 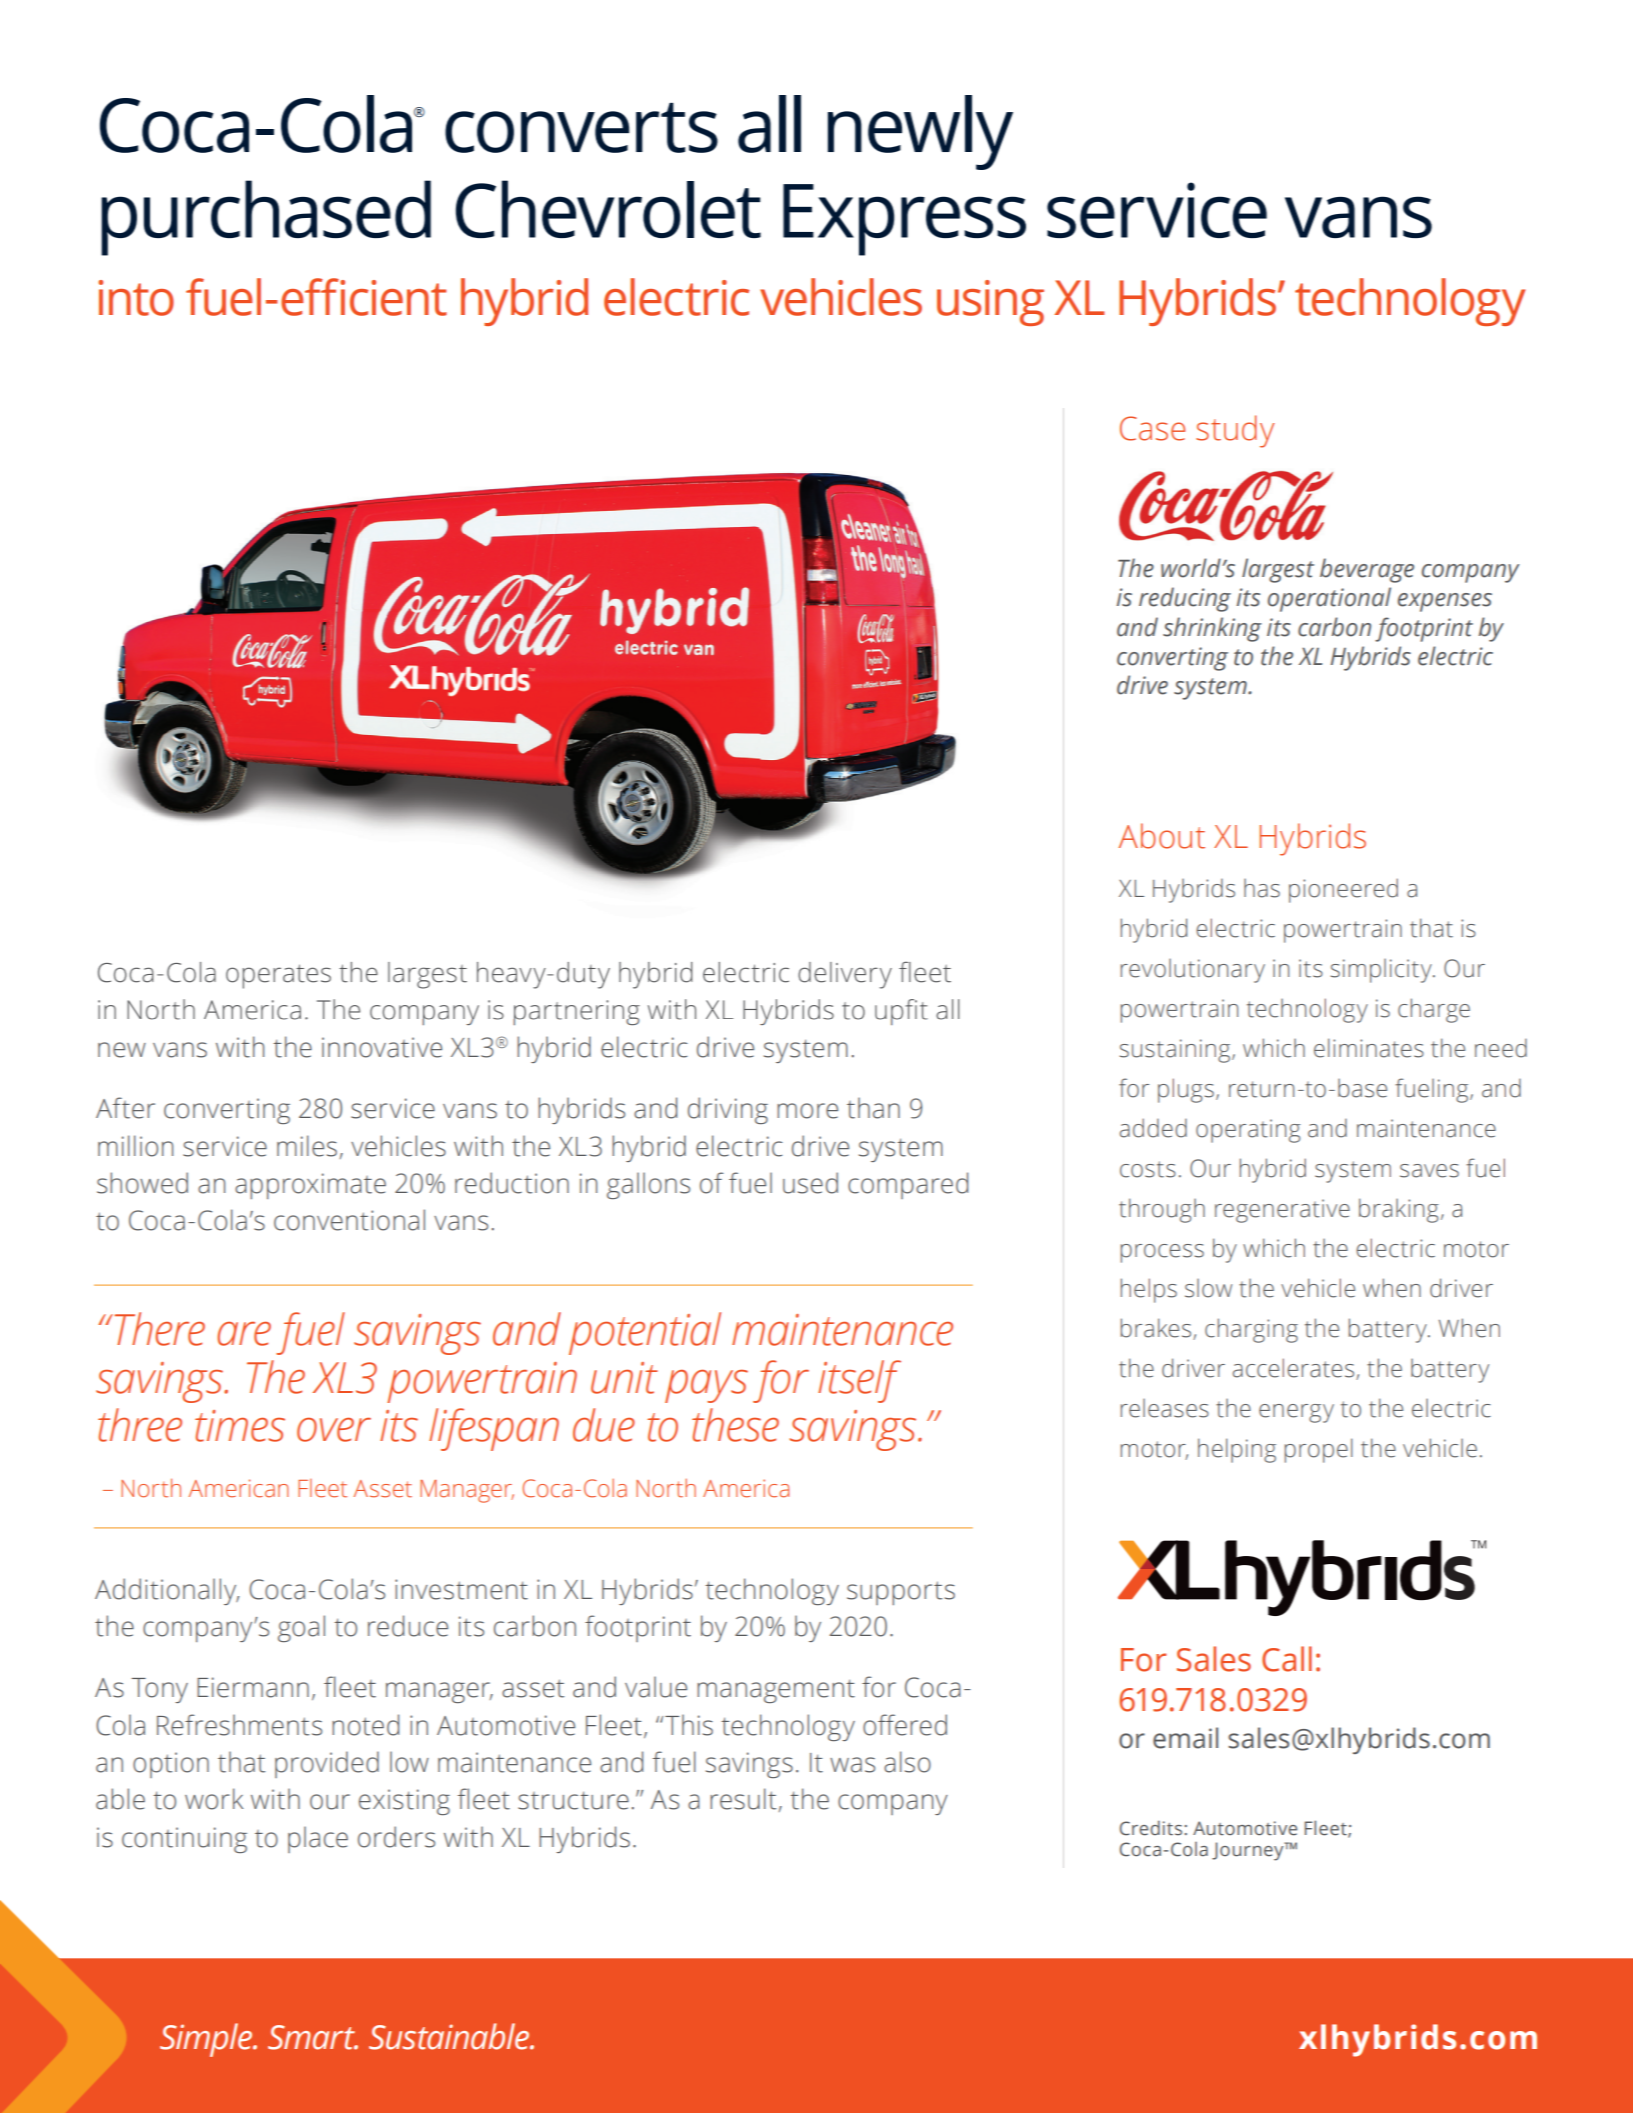 I want to click on Smart, so click(x=313, y=2037).
